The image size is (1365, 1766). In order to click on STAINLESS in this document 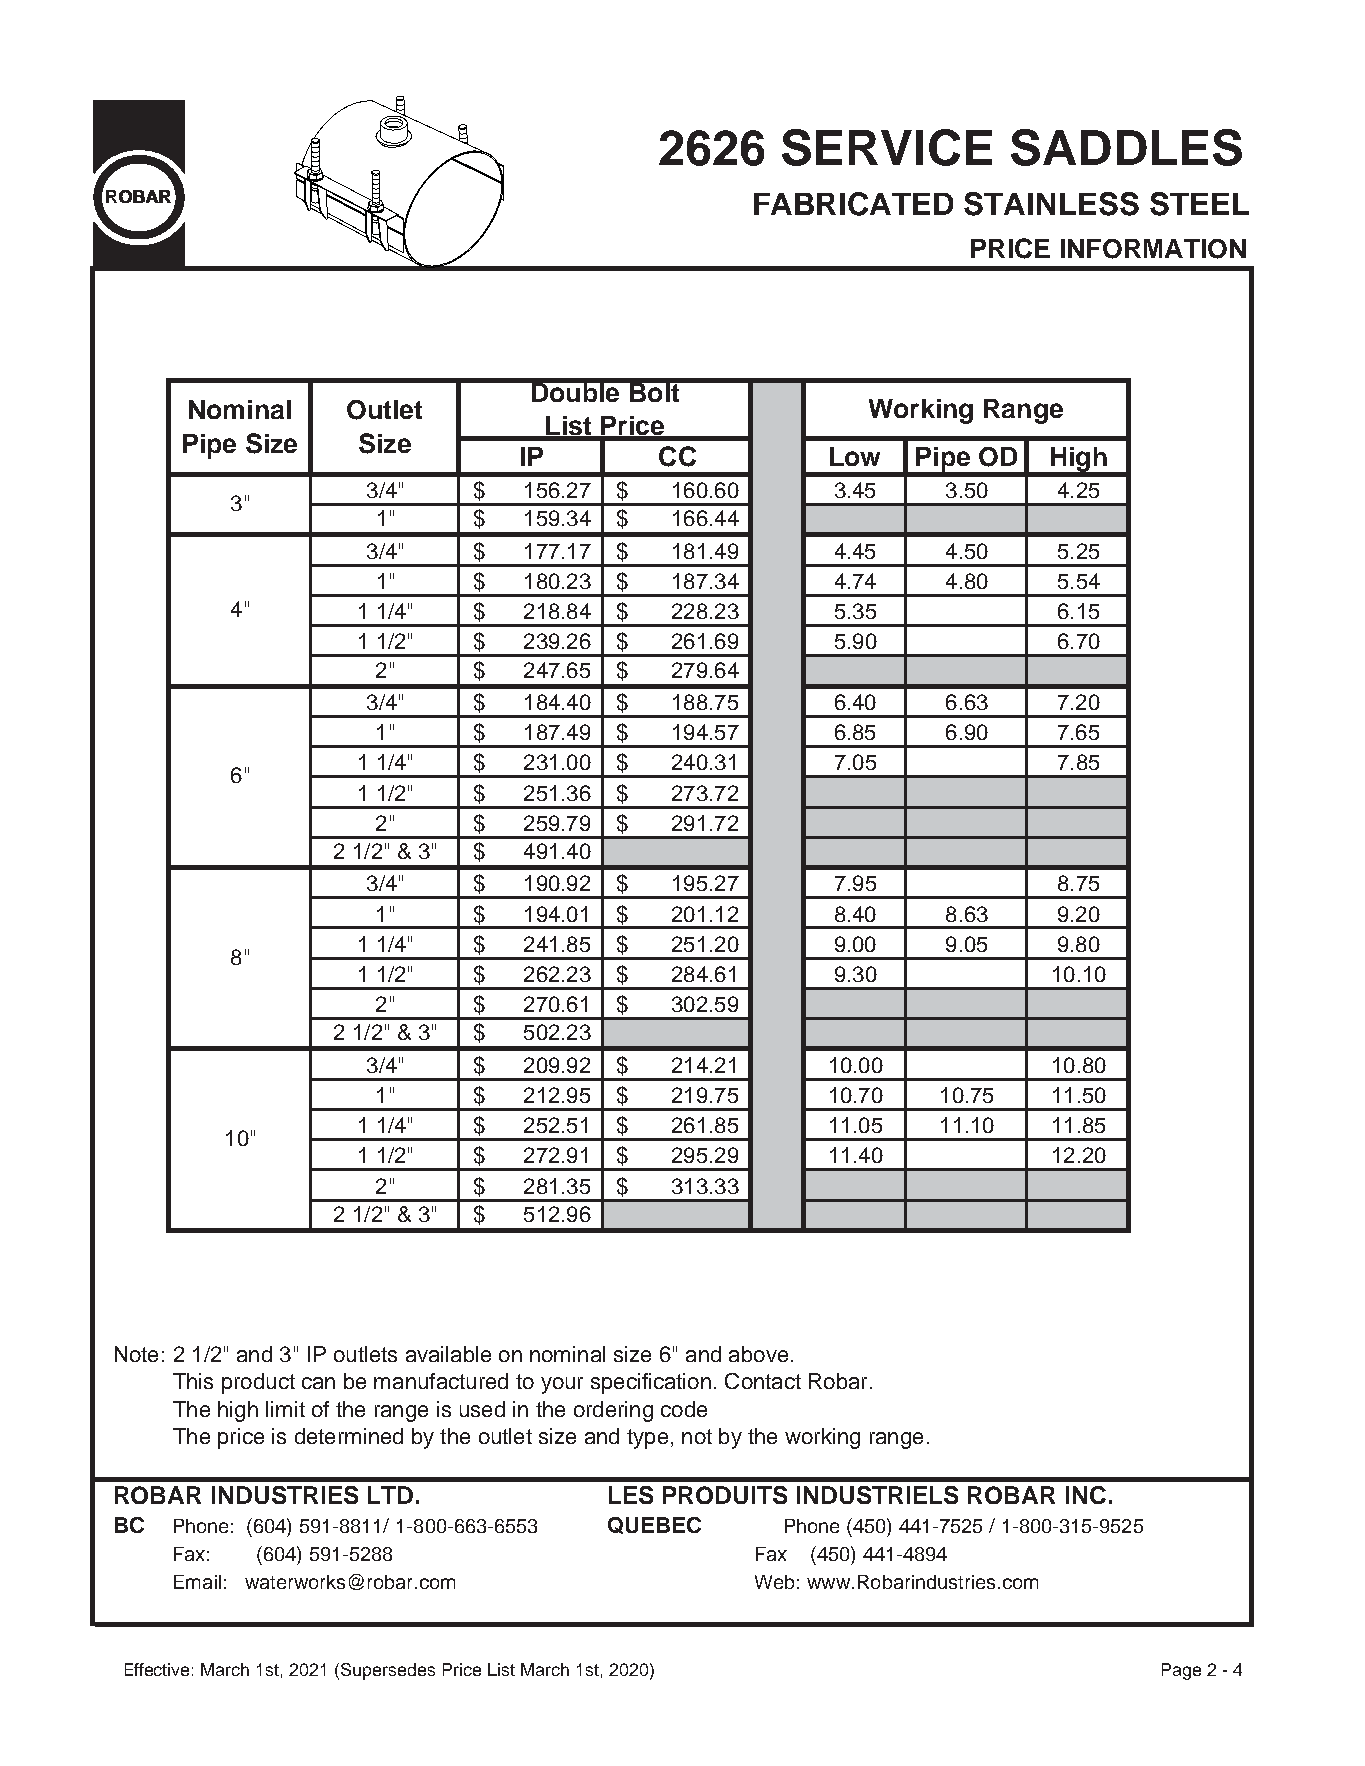, I will do `click(1051, 204)`.
